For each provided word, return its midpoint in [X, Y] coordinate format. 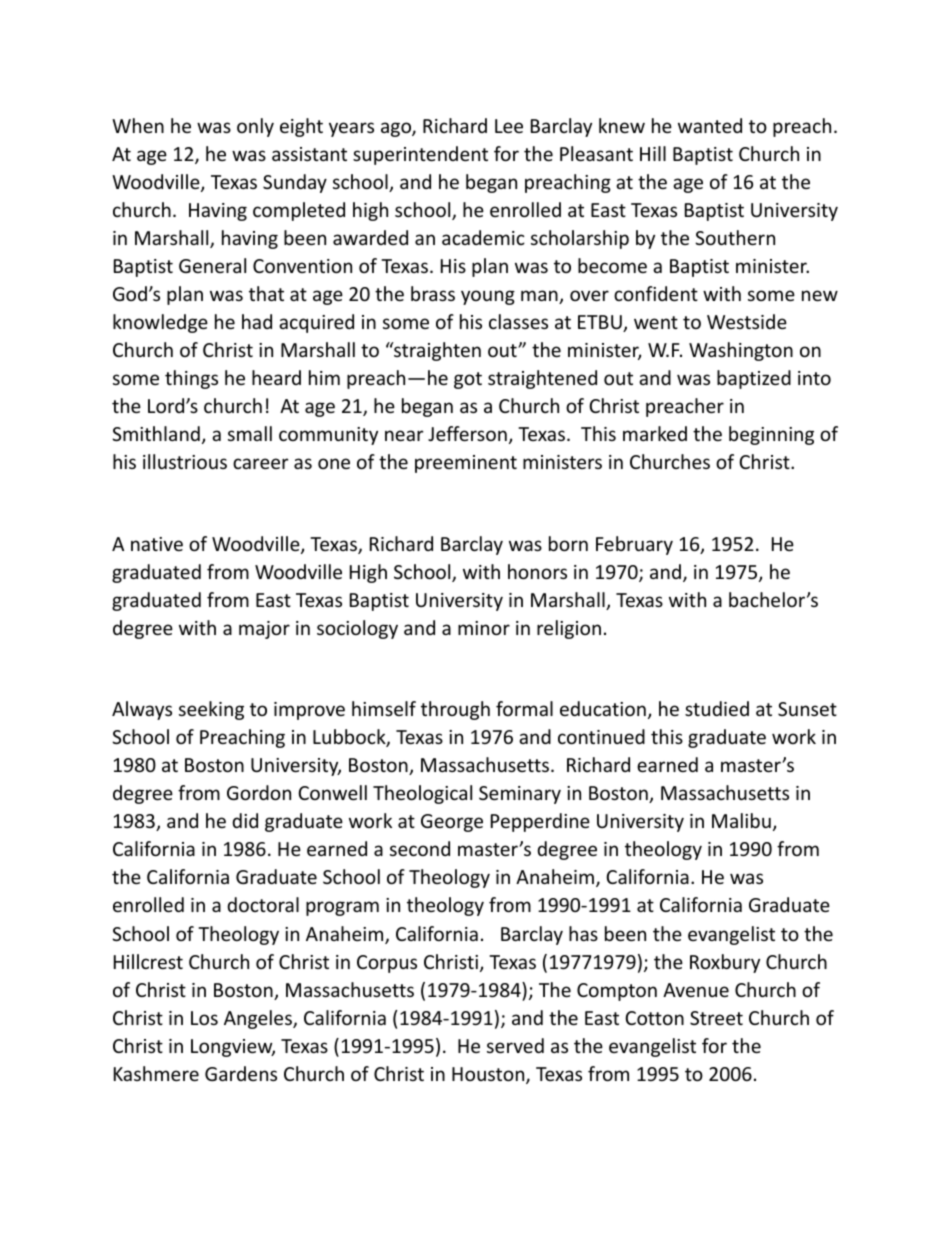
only [255, 127]
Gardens [241, 1073]
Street [716, 1018]
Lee [509, 126]
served [515, 1045]
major [264, 630]
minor [484, 628]
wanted [710, 125]
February [634, 545]
